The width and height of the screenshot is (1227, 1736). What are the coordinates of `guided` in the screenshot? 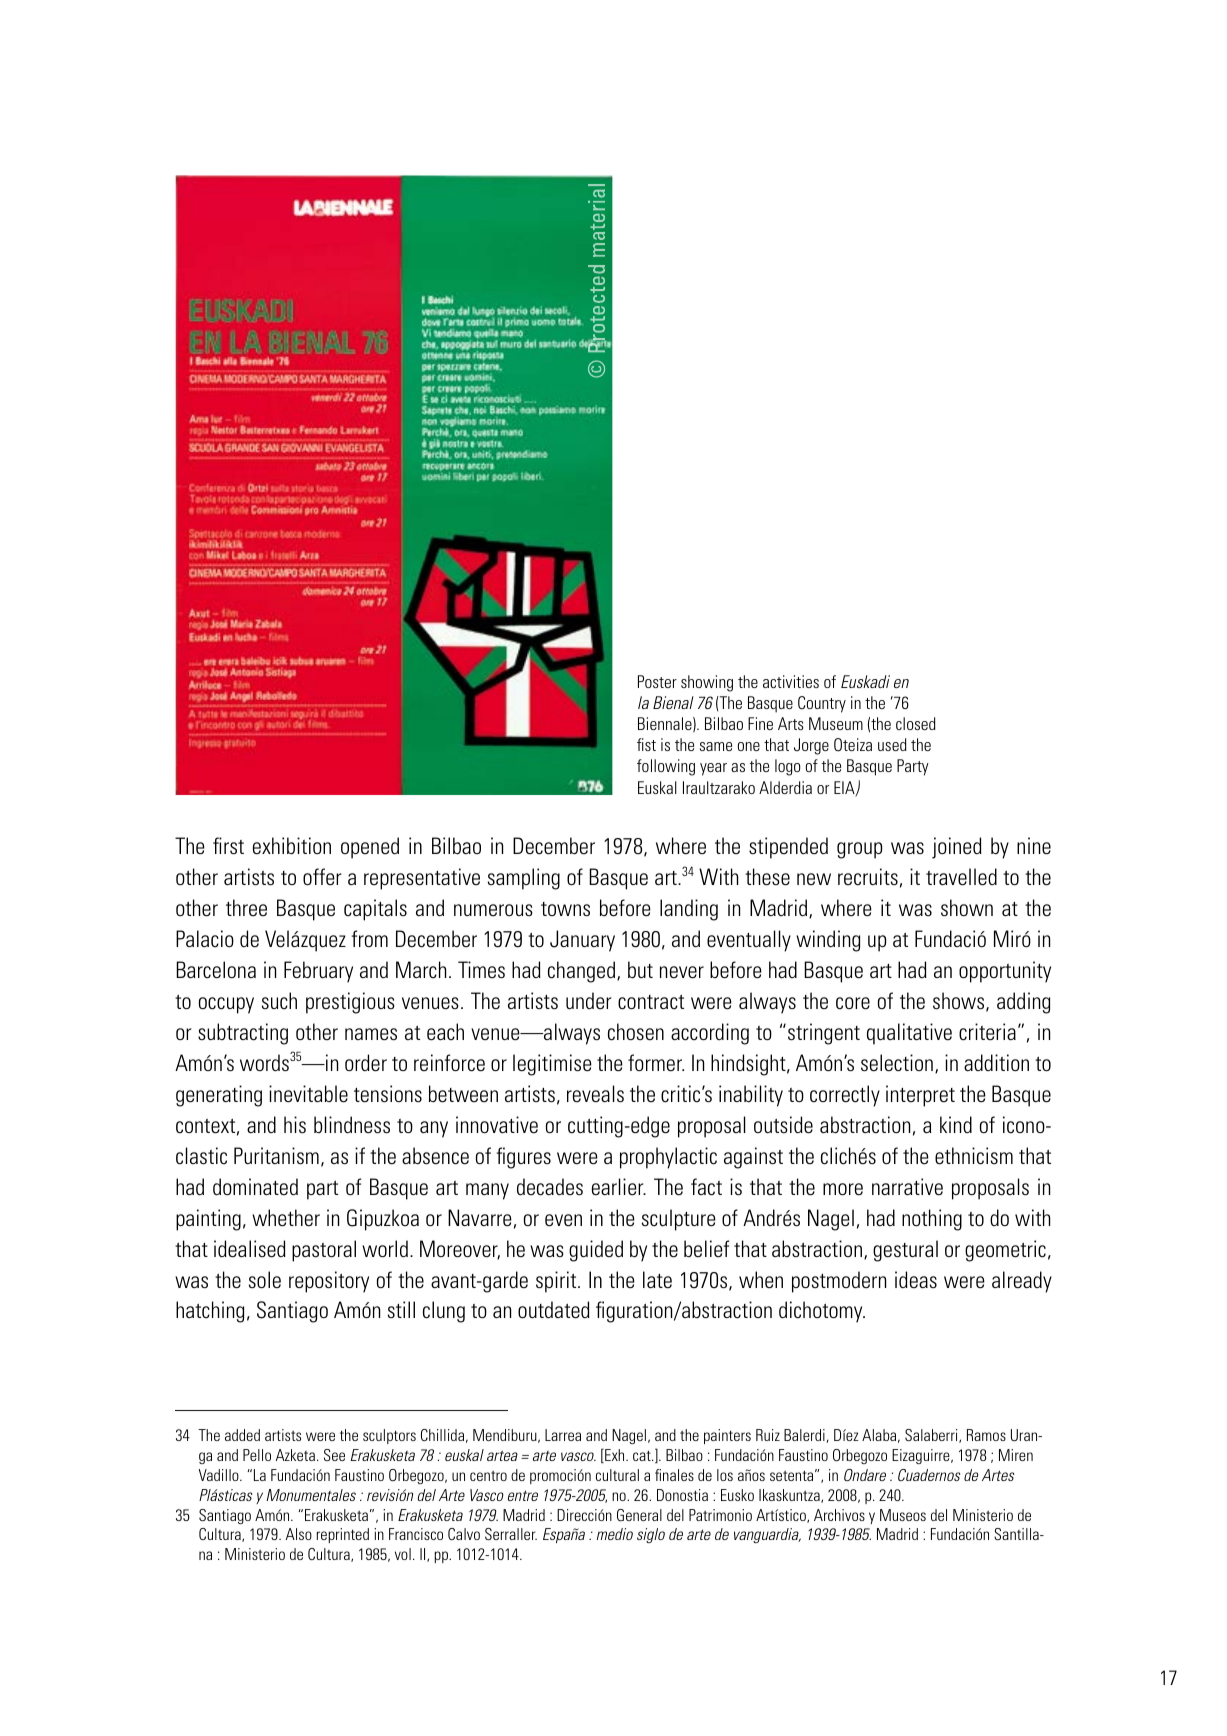 It's located at (596, 1251).
